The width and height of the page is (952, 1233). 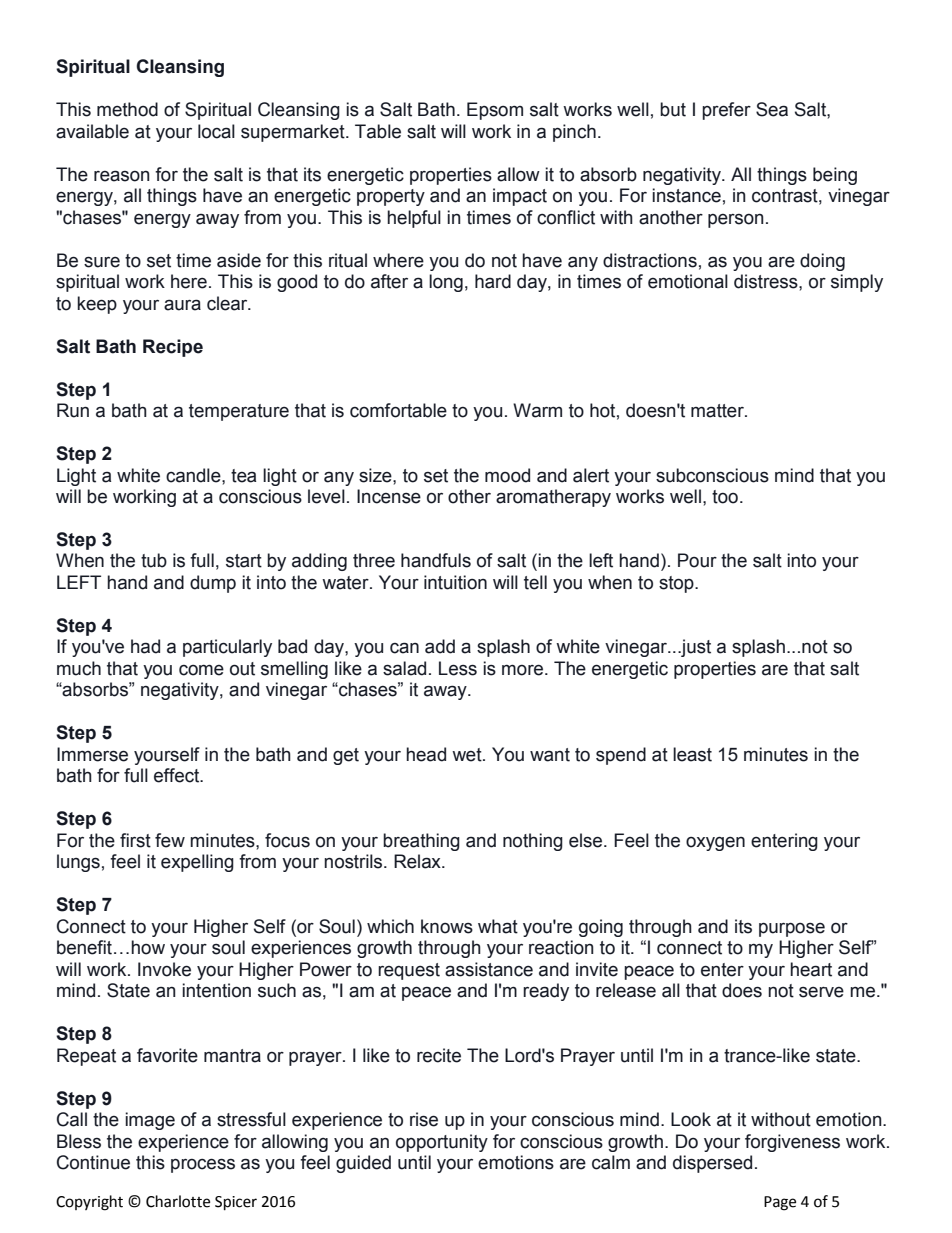 What do you see at coordinates (792, 1143) in the page?
I see `forgiveness` at bounding box center [792, 1143].
